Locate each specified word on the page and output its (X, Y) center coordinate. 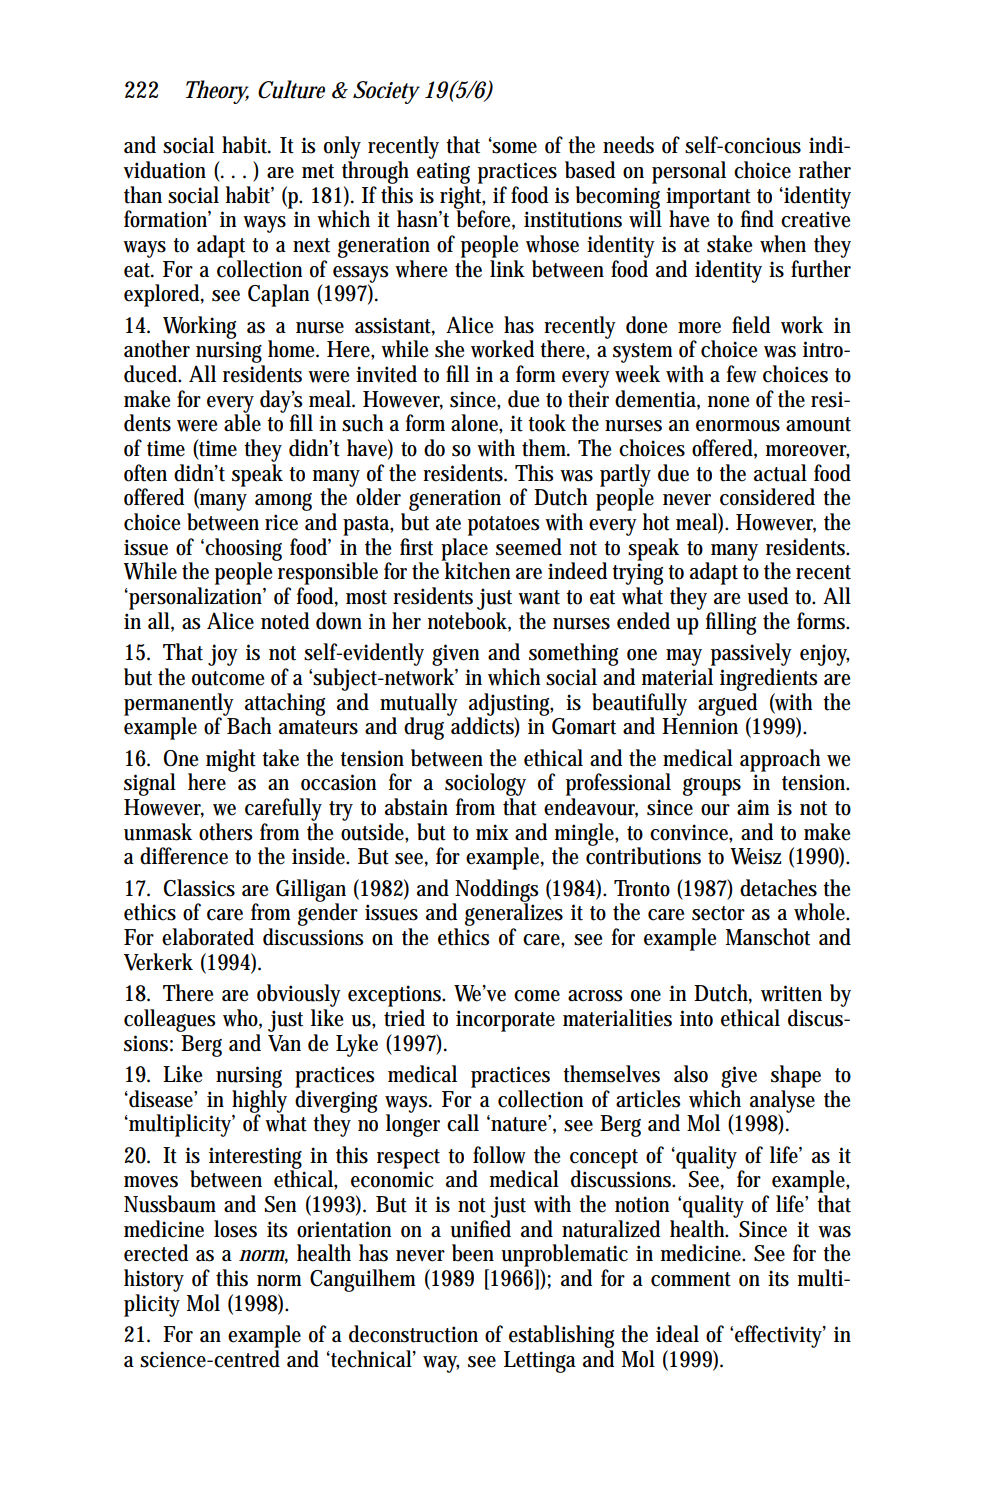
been (473, 1253)
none (728, 402)
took (547, 423)
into (696, 1018)
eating (443, 173)
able (242, 422)
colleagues (170, 1020)
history (154, 1280)
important (708, 199)
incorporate (505, 1021)
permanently (179, 705)
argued (727, 705)
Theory (217, 92)
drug (426, 727)
